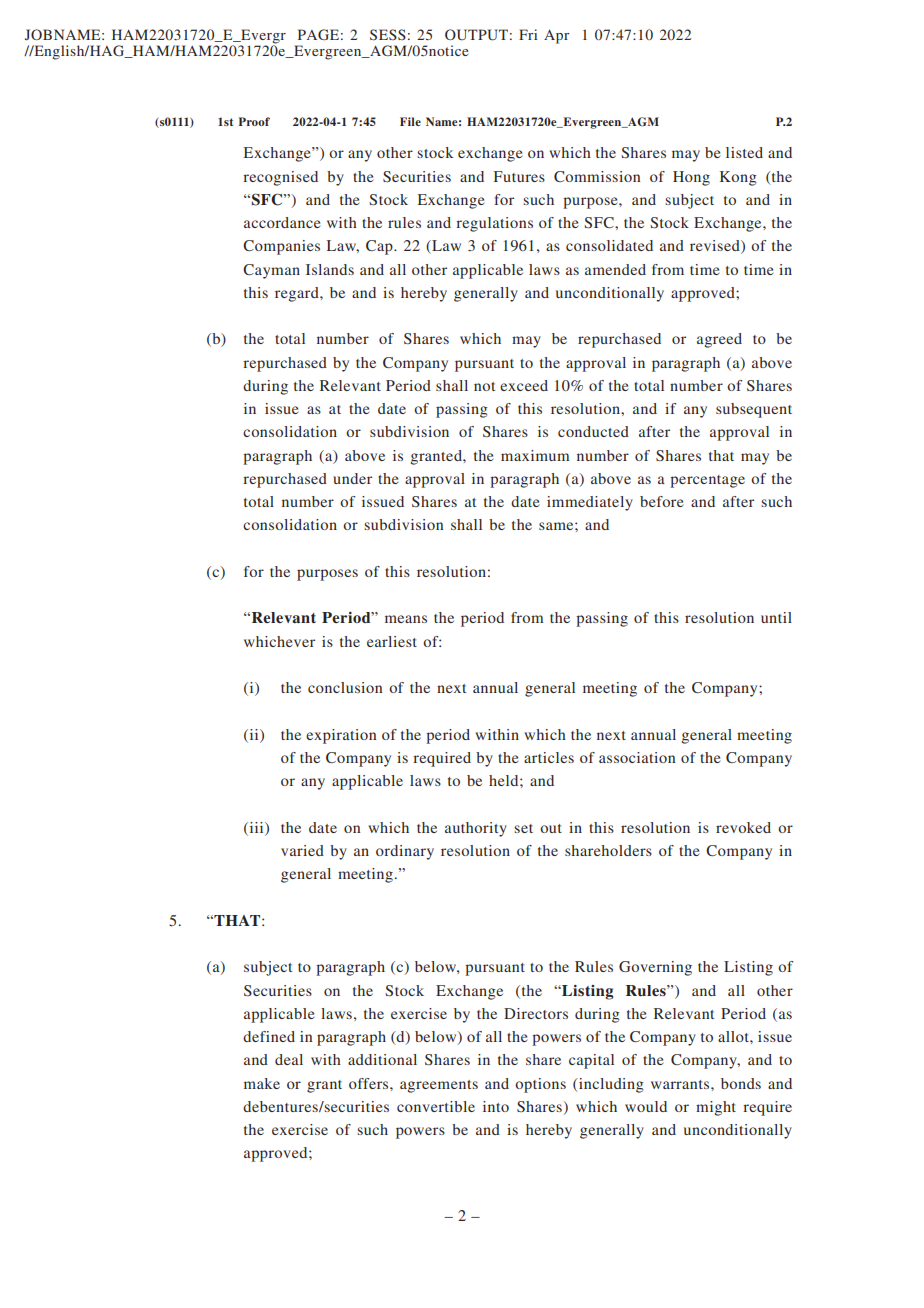 The width and height of the screenshot is (924, 1308). Describe the element at coordinates (637, 757) in the screenshot. I see `association` at that location.
